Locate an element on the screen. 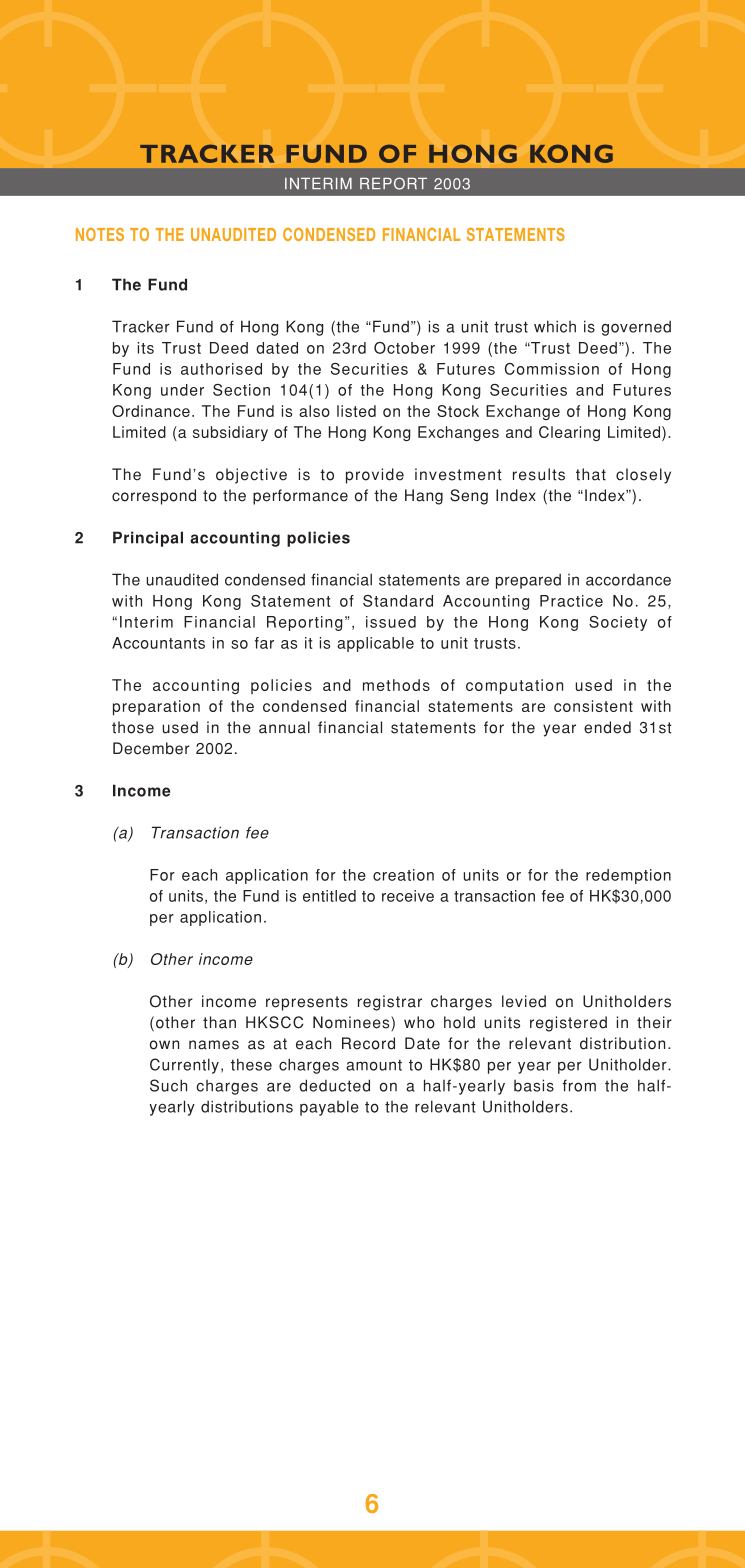 The height and width of the screenshot is (1568, 745). Practice is located at coordinates (571, 601).
